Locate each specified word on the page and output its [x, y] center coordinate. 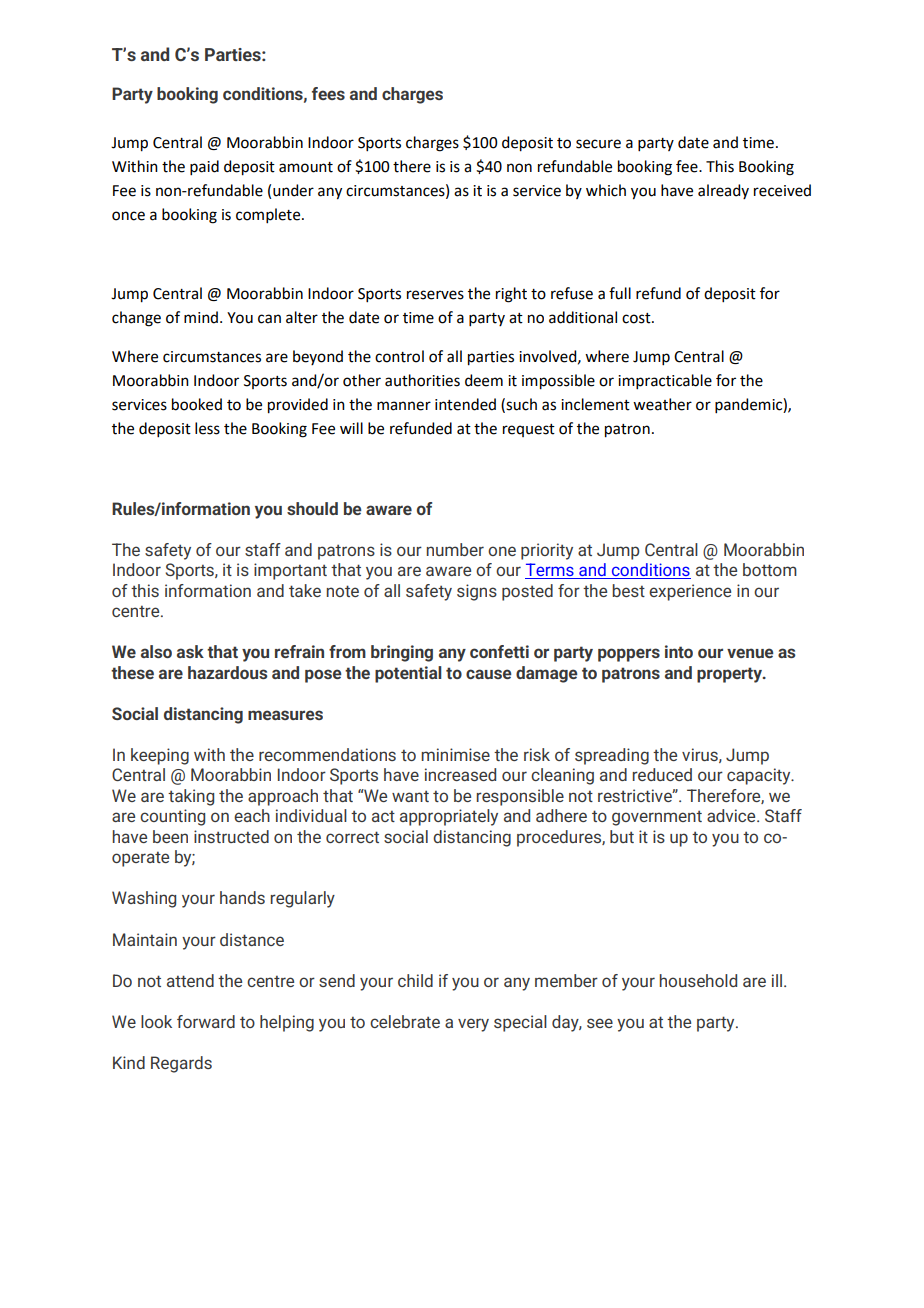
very [473, 1025]
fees [328, 93]
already [723, 191]
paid [204, 167]
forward [206, 1021]
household [698, 980]
